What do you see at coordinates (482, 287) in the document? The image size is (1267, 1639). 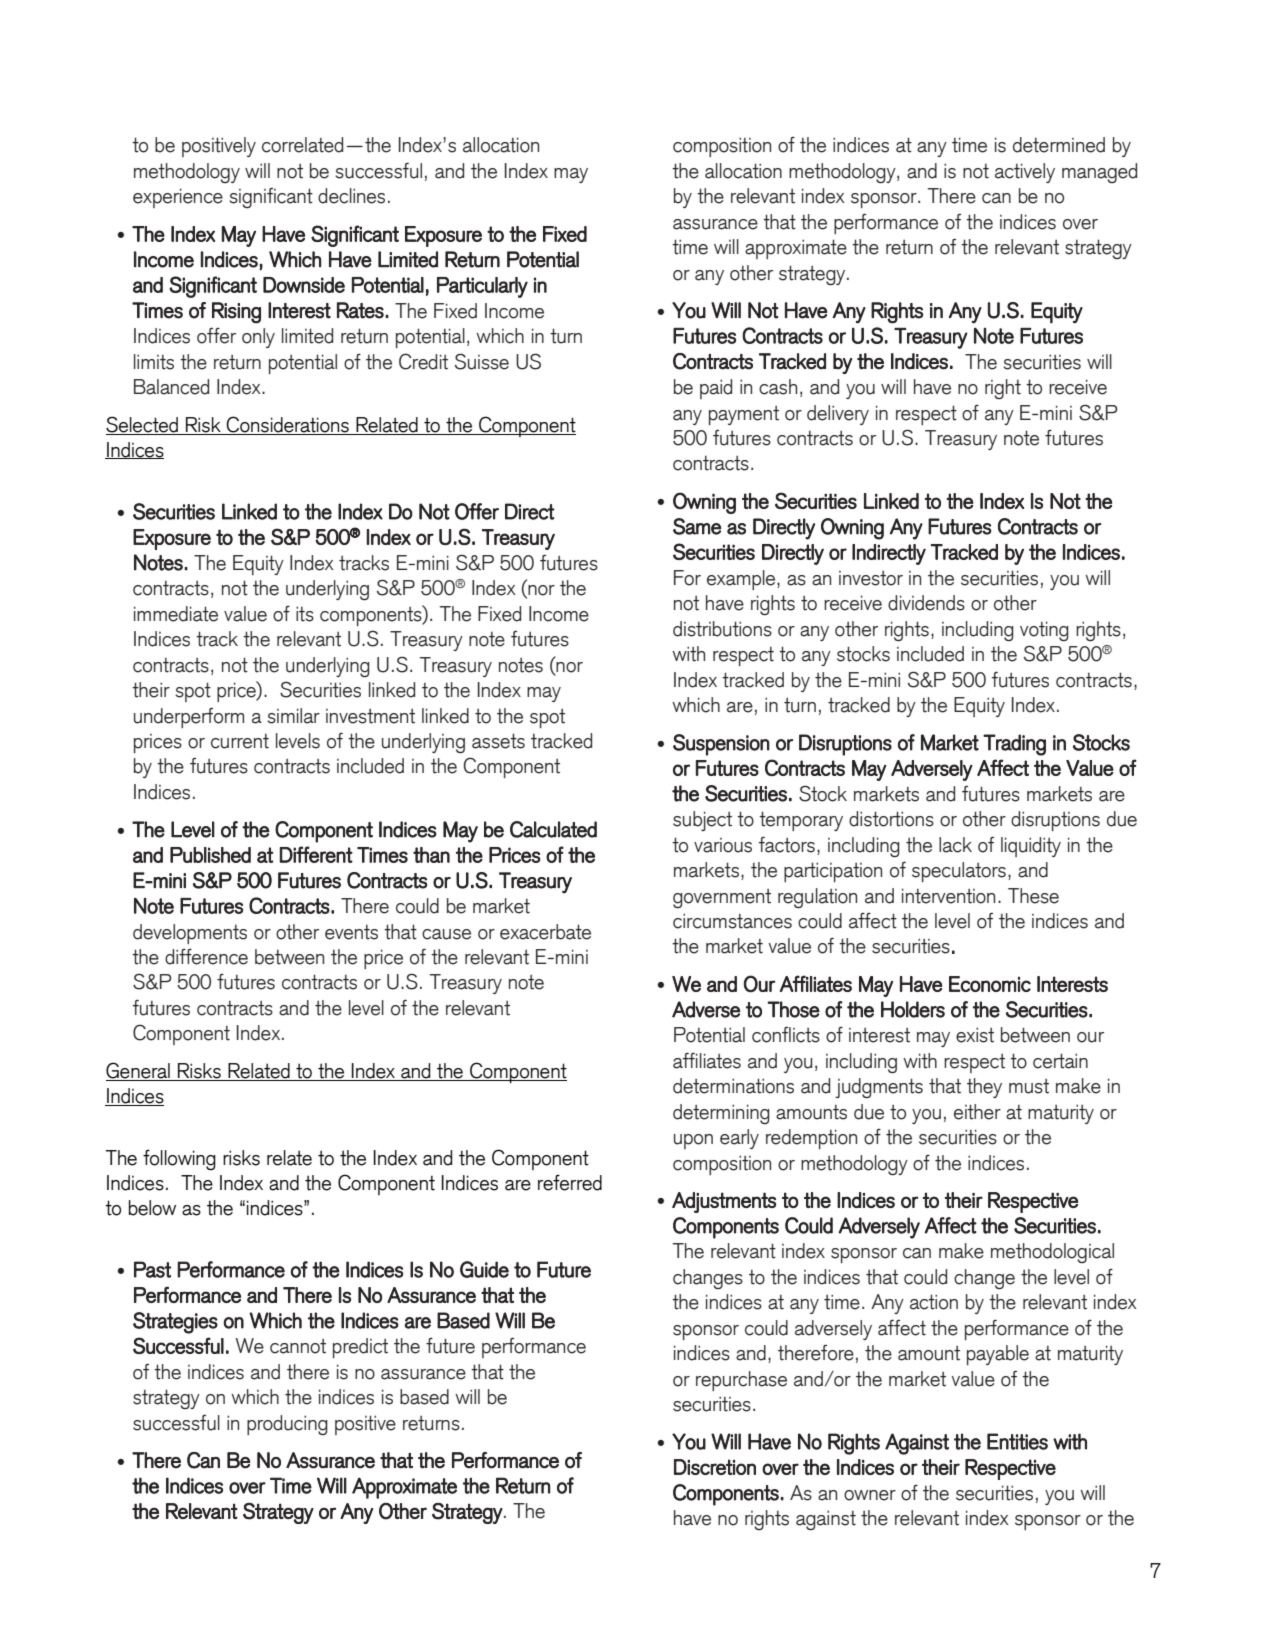 I see `Particularly` at bounding box center [482, 287].
